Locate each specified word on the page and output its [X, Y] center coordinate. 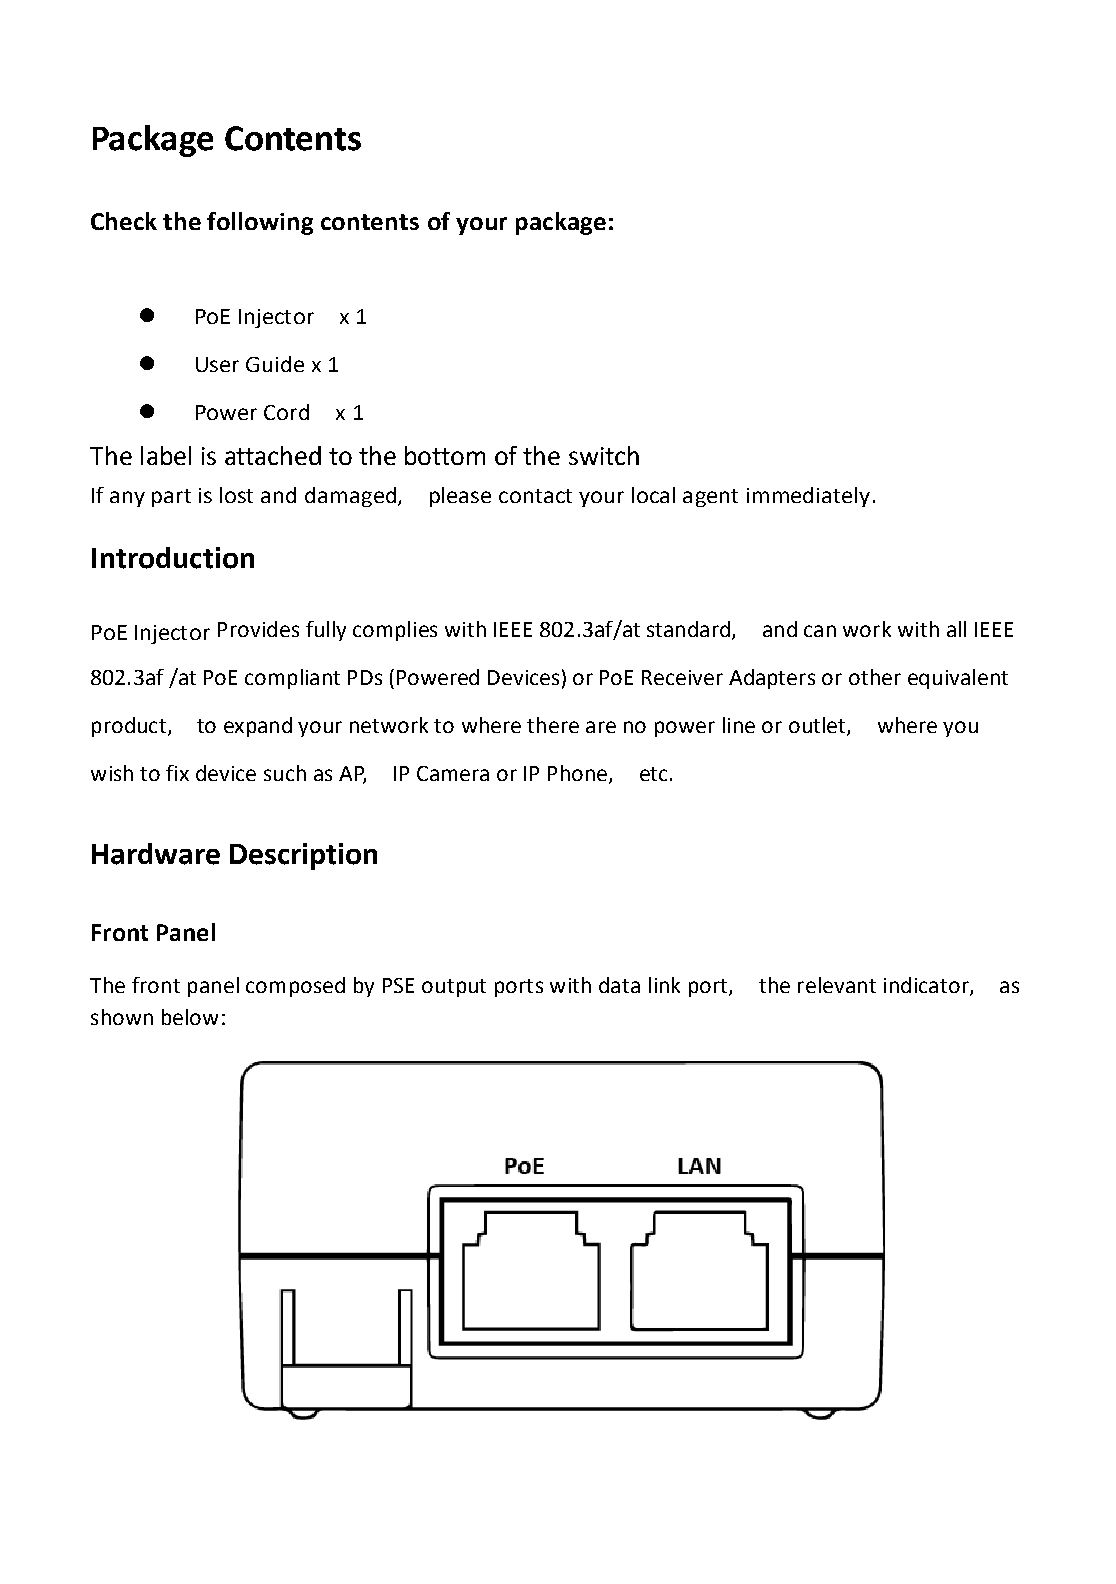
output [454, 988]
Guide [275, 364]
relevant [837, 985]
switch [604, 455]
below [190, 1017]
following [260, 223]
